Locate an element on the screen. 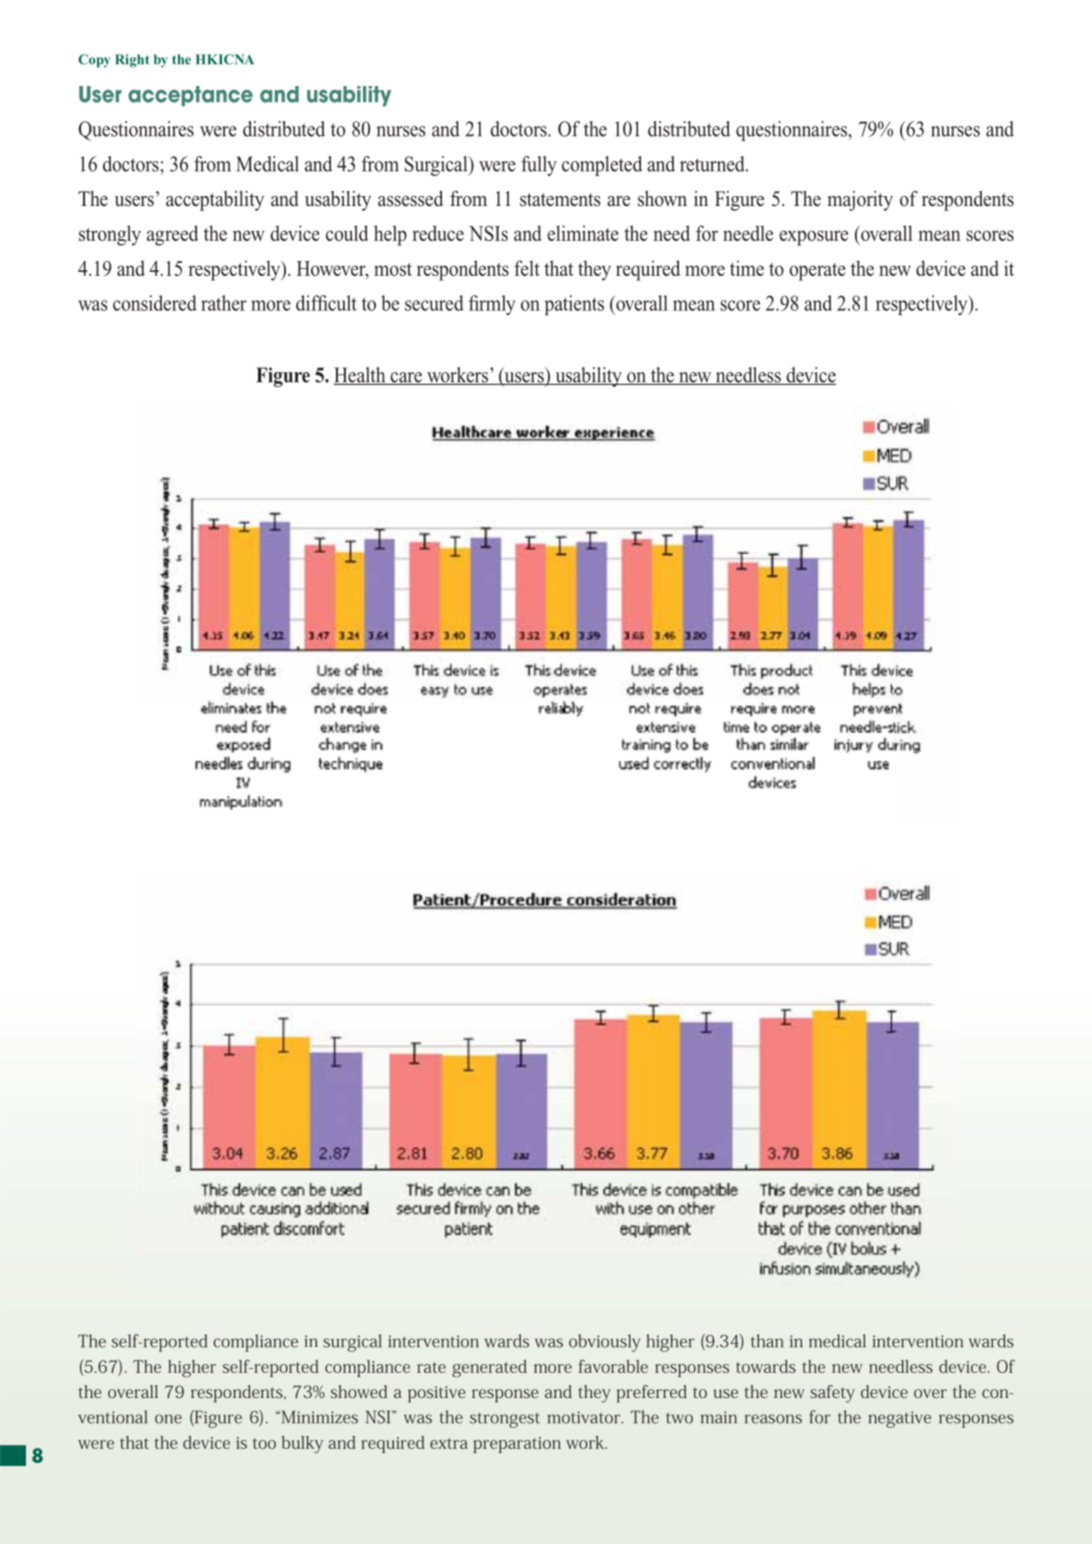 The height and width of the screenshot is (1544, 1092). obviously is located at coordinates (604, 1343).
